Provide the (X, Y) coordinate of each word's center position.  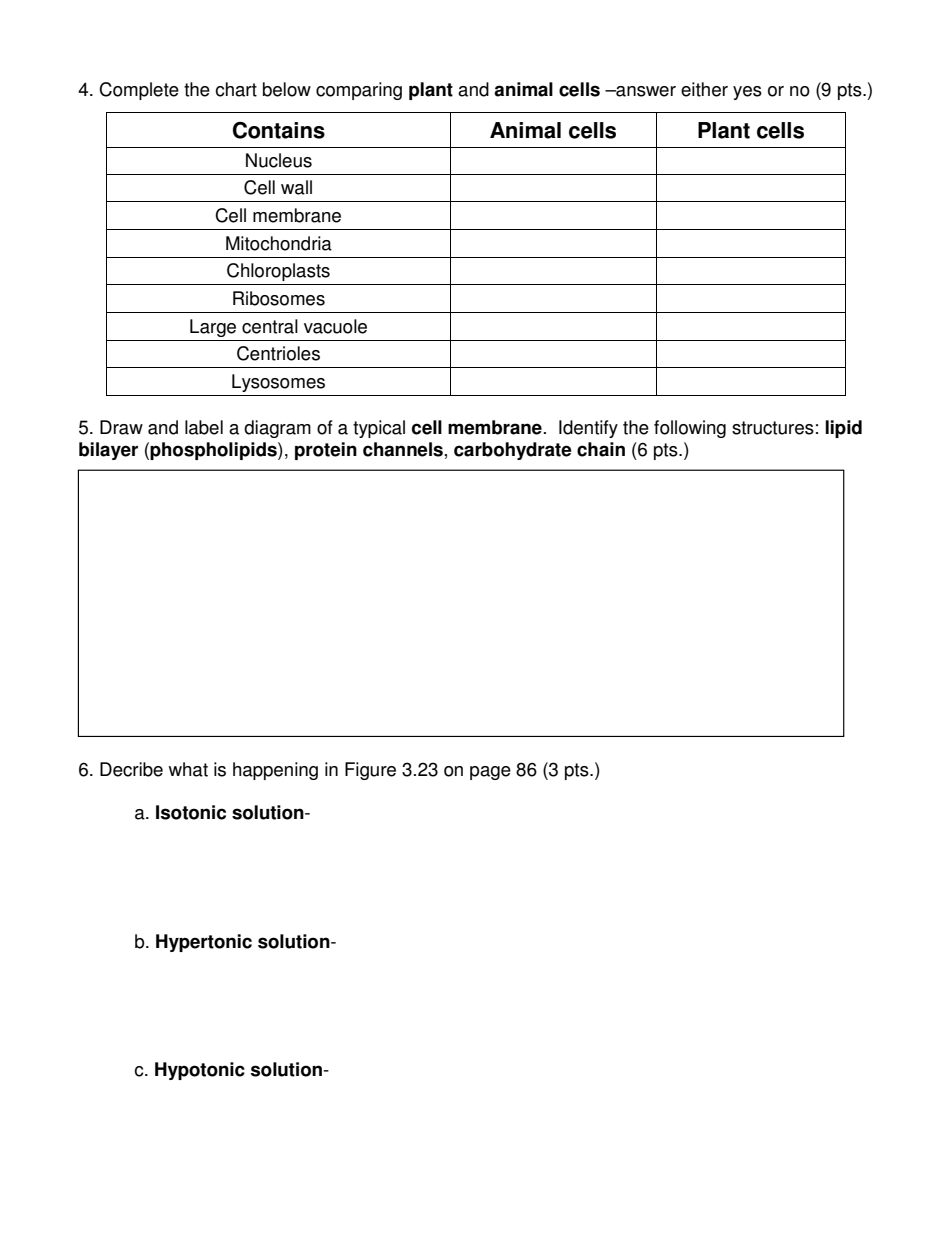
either (704, 89)
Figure (370, 771)
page (490, 773)
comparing (359, 91)
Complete (139, 91)
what (188, 769)
